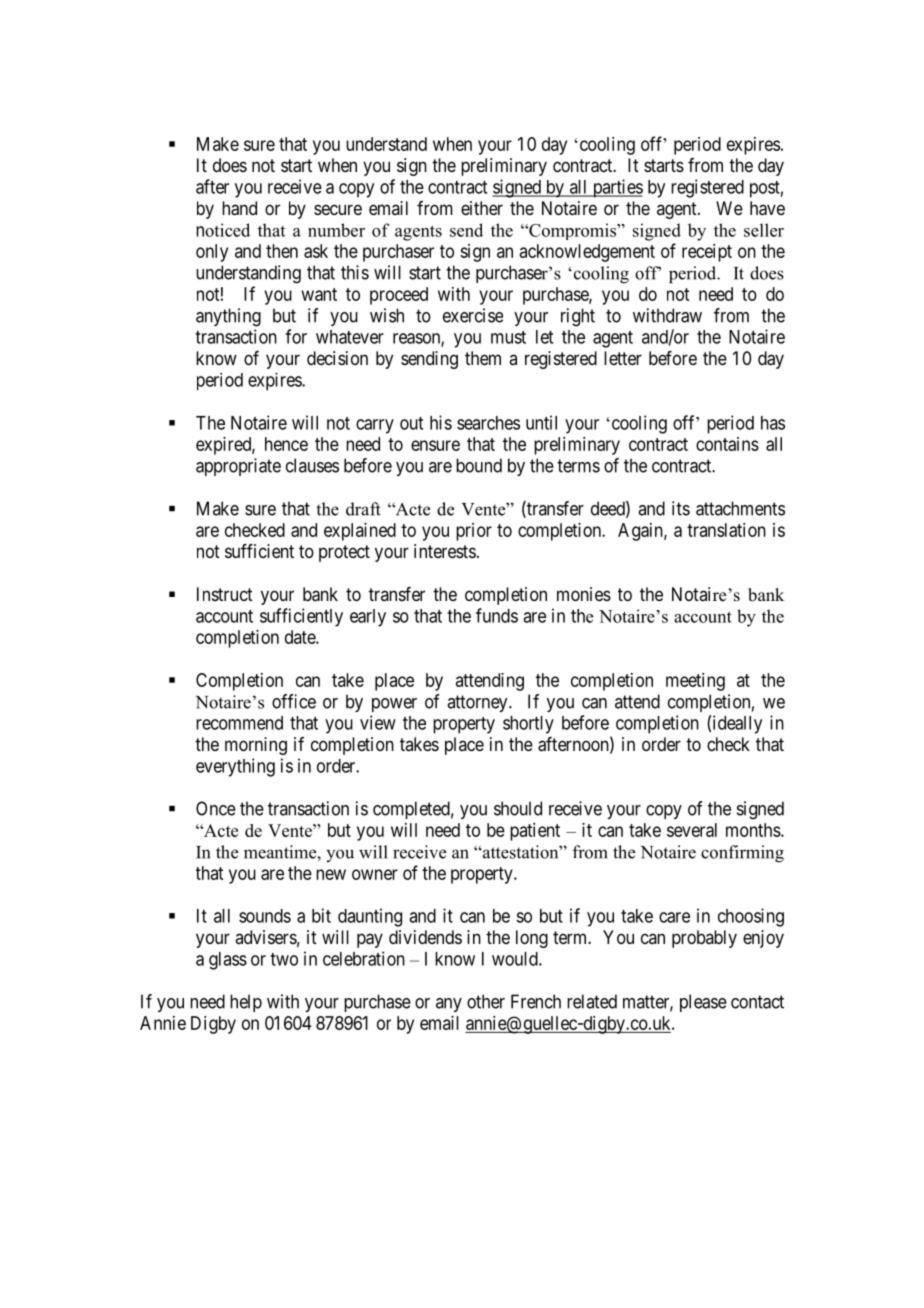 This screenshot has height=1308, width=924. What do you see at coordinates (483, 358) in the screenshot?
I see `them` at bounding box center [483, 358].
